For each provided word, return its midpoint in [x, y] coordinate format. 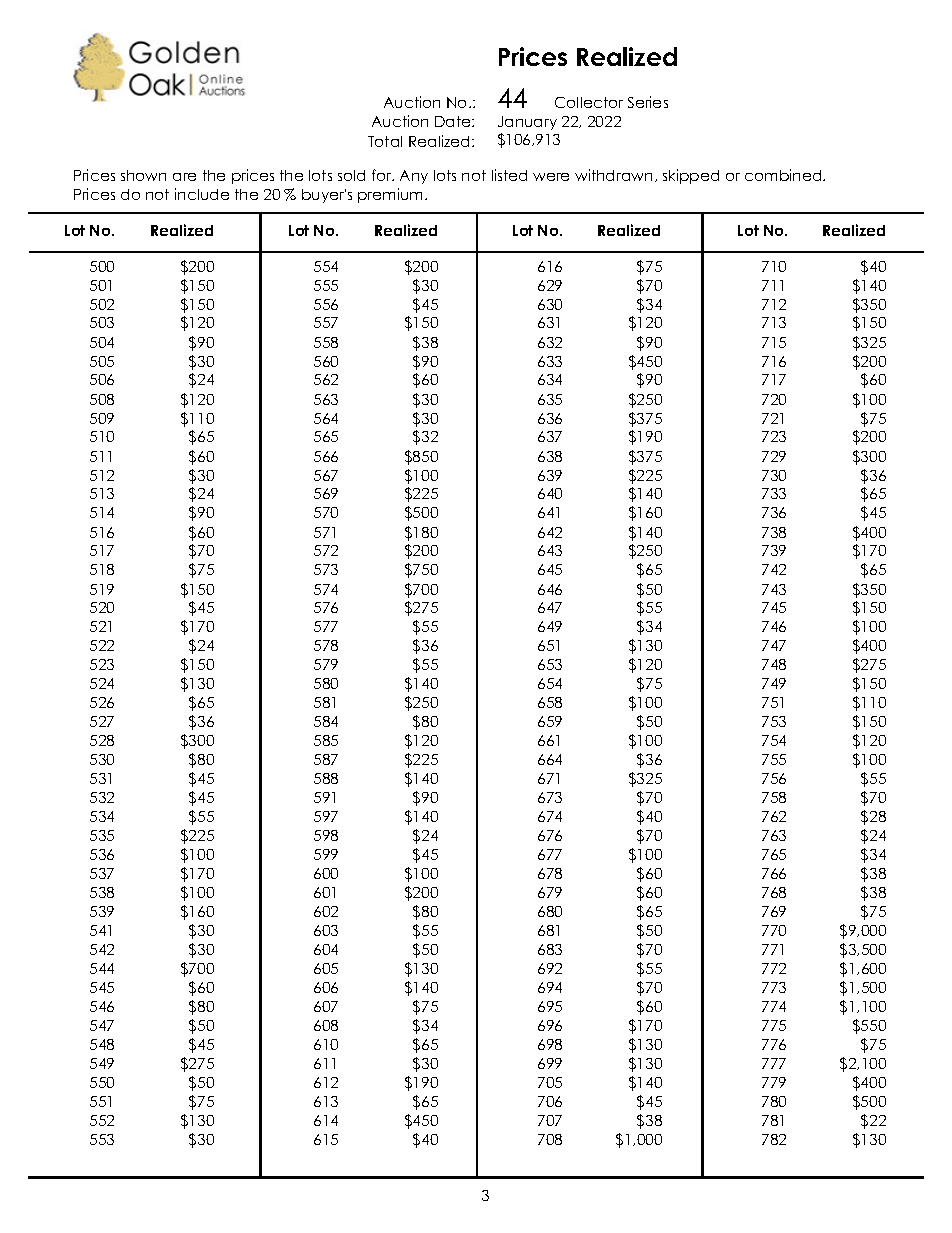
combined [784, 175]
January [527, 123]
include [202, 194]
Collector [589, 102]
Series [648, 102]
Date [454, 121]
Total [385, 141]
